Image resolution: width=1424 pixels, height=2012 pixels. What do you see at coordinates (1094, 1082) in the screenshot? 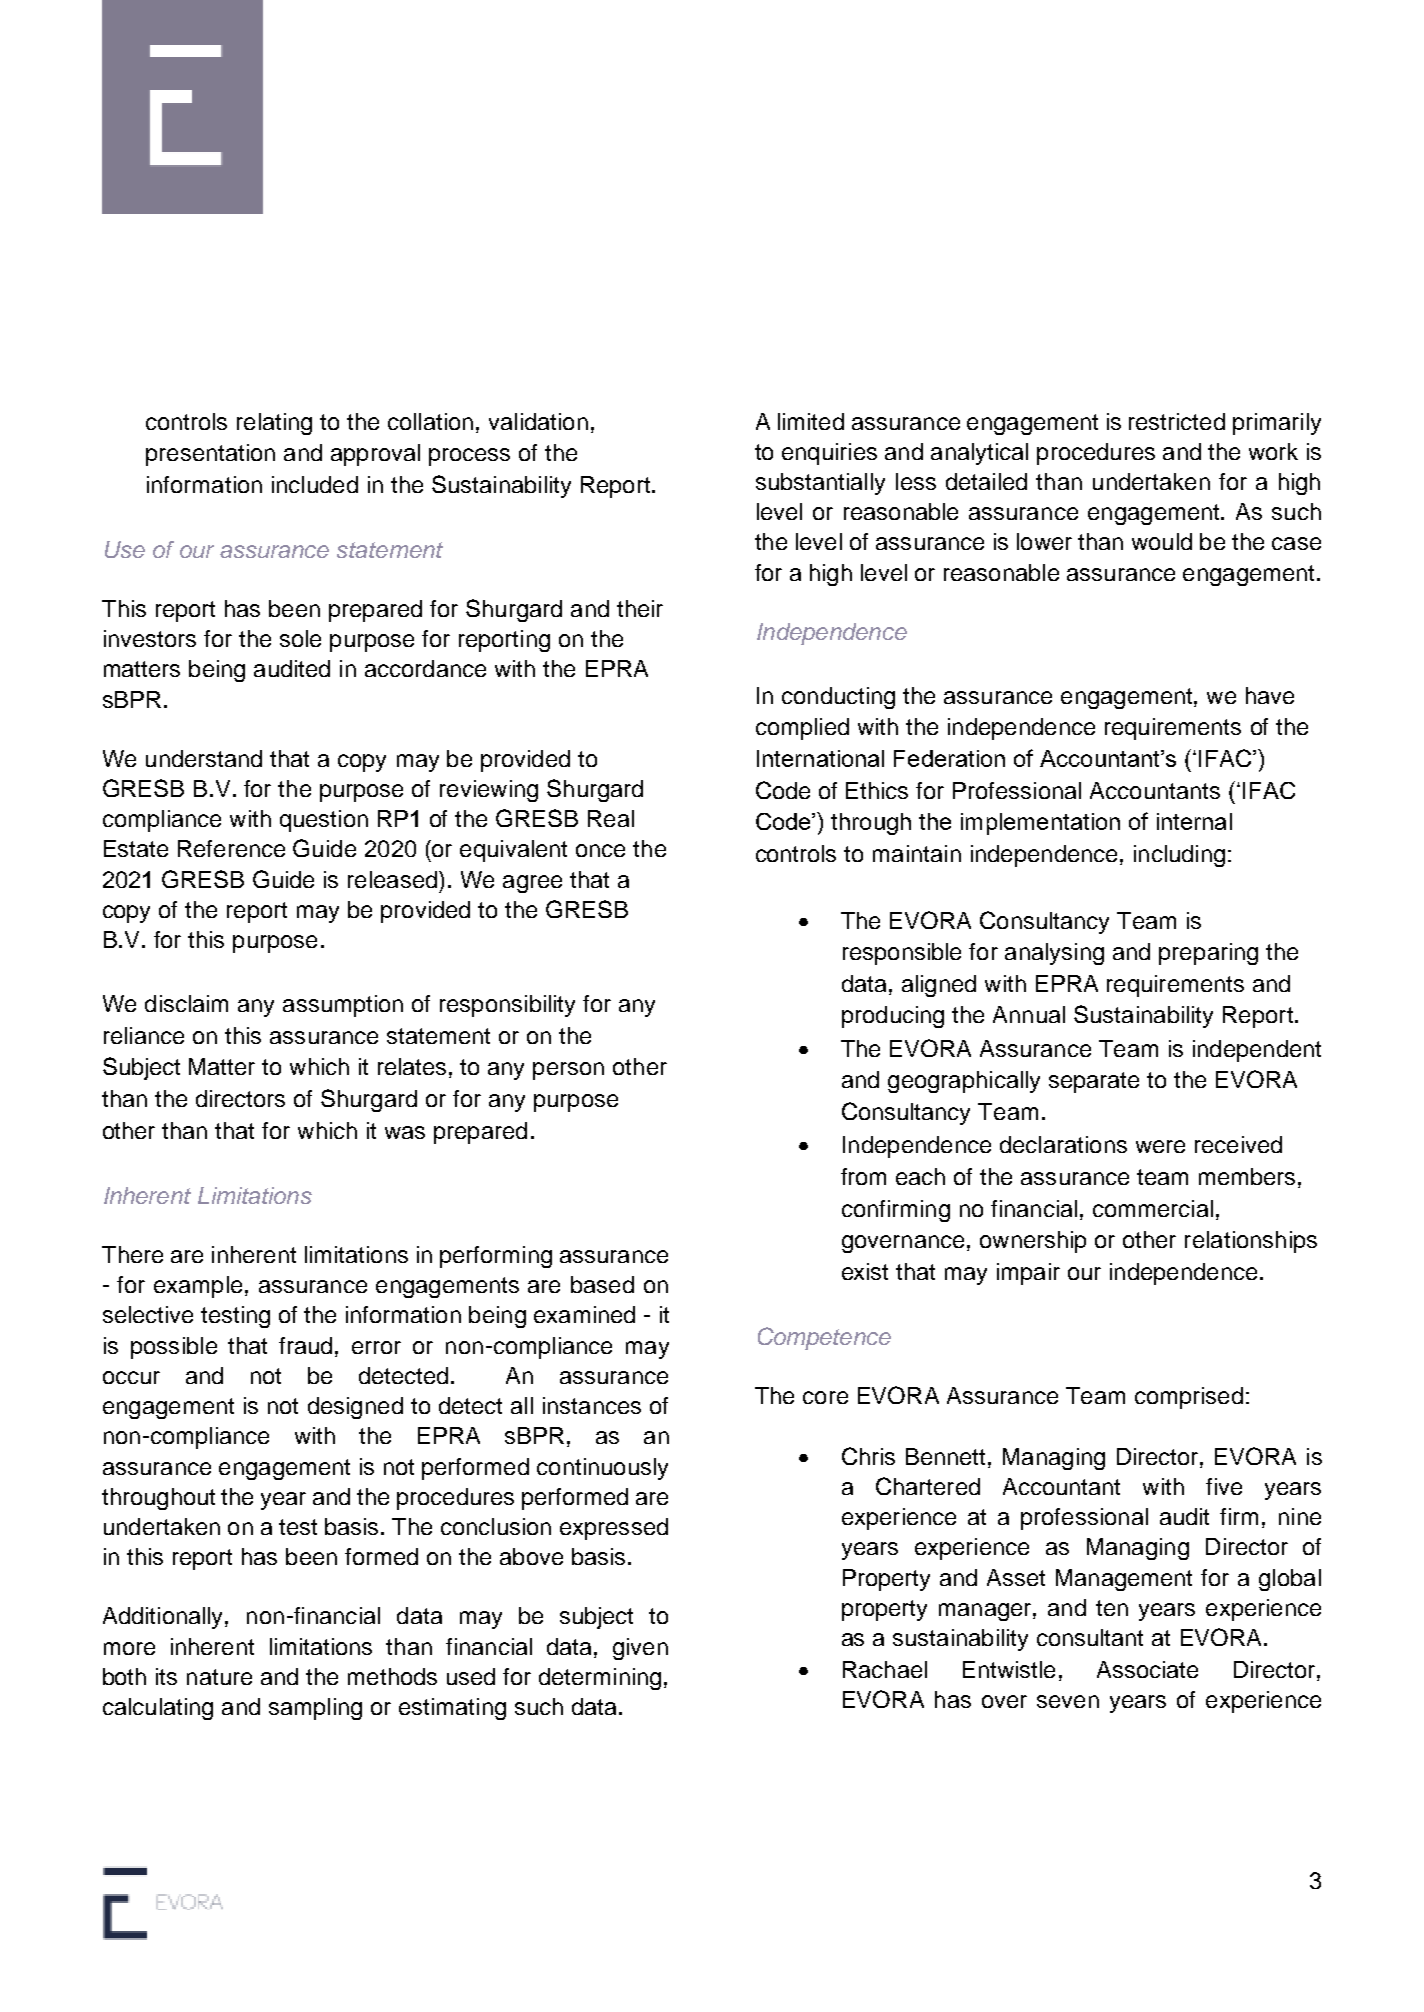
I see `separate` at bounding box center [1094, 1082].
